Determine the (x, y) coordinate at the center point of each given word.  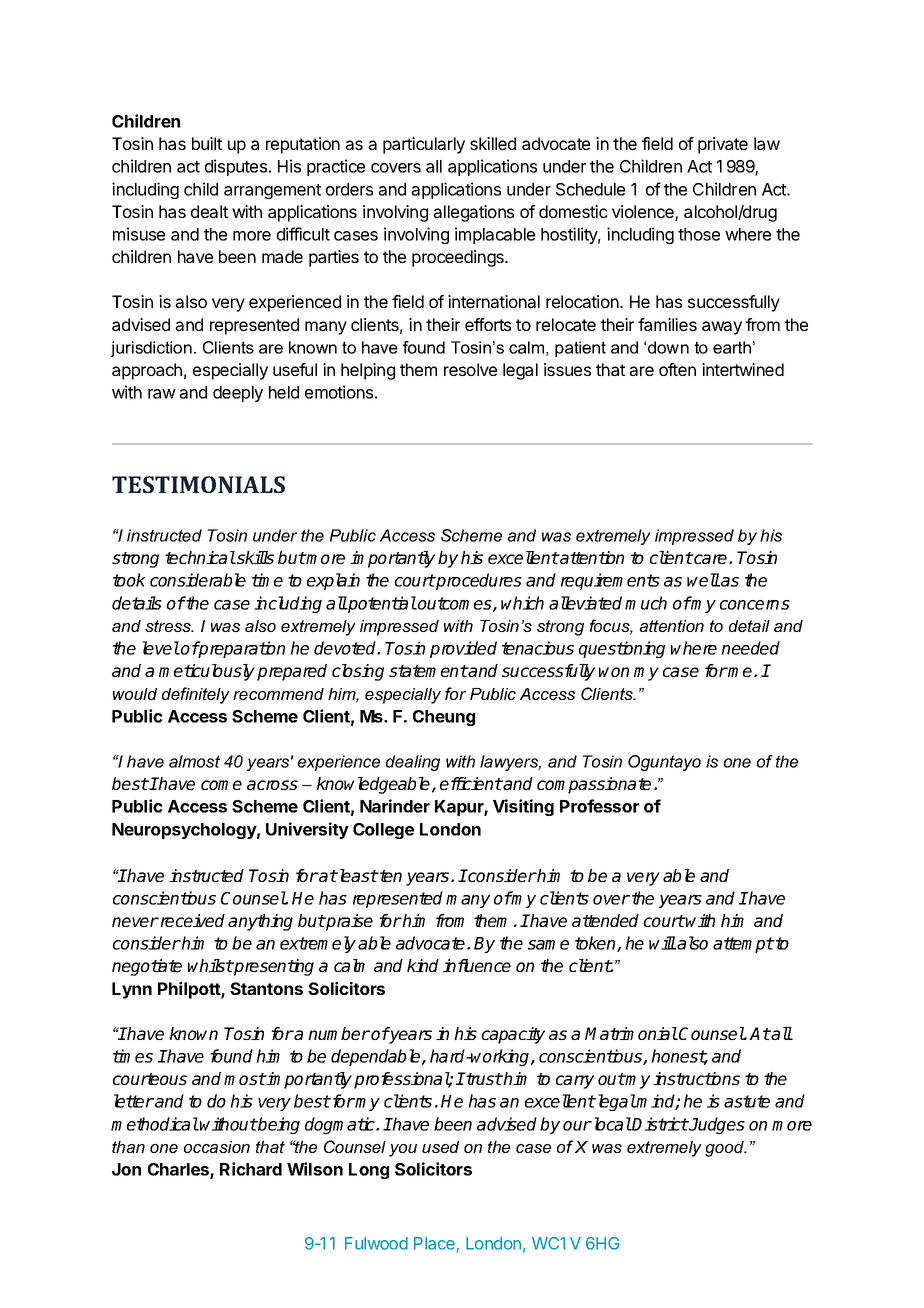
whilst (210, 965)
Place (434, 1243)
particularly (424, 145)
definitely (196, 695)
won (614, 672)
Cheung (444, 718)
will (662, 943)
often (677, 369)
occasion (217, 1147)
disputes (236, 167)
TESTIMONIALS (198, 484)
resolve (470, 369)
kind (423, 965)
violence (644, 213)
